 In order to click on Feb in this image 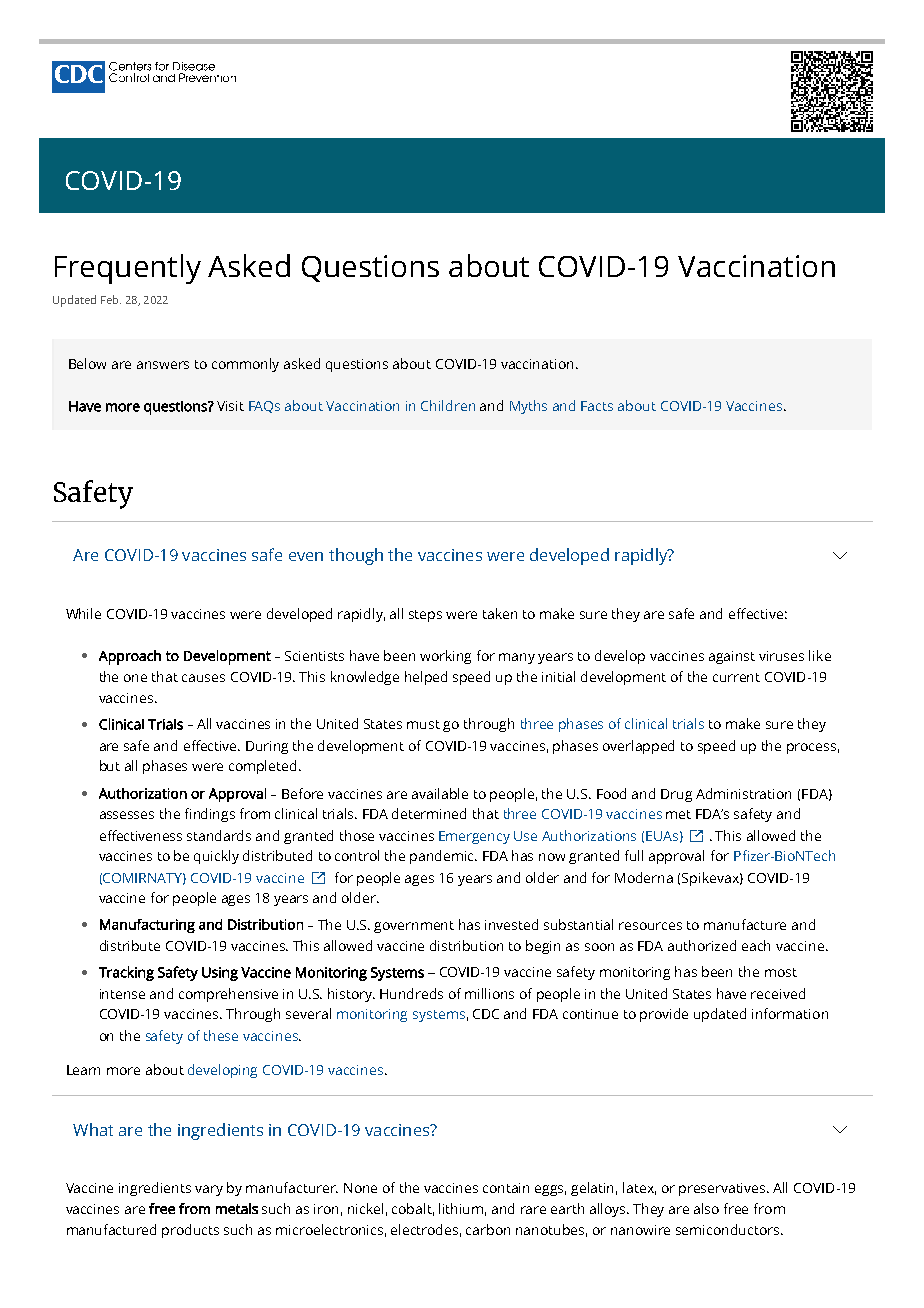, I will do `click(111, 299)`.
